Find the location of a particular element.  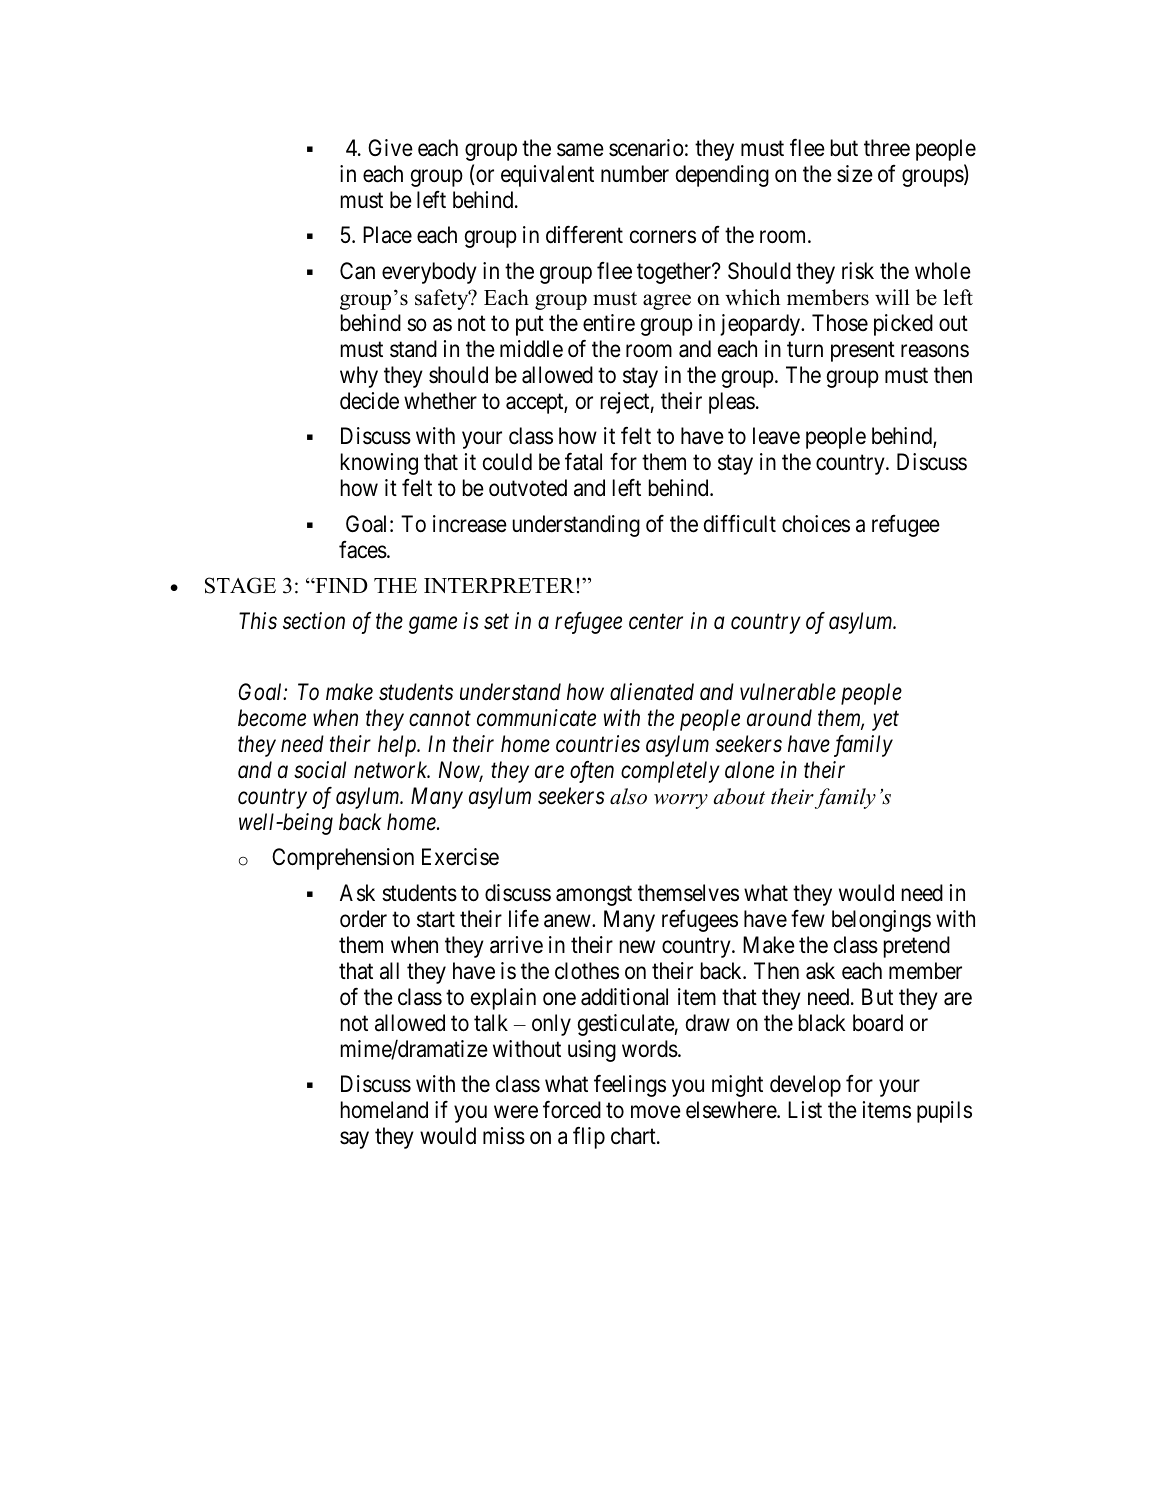

vulnerable is located at coordinates (788, 692).
